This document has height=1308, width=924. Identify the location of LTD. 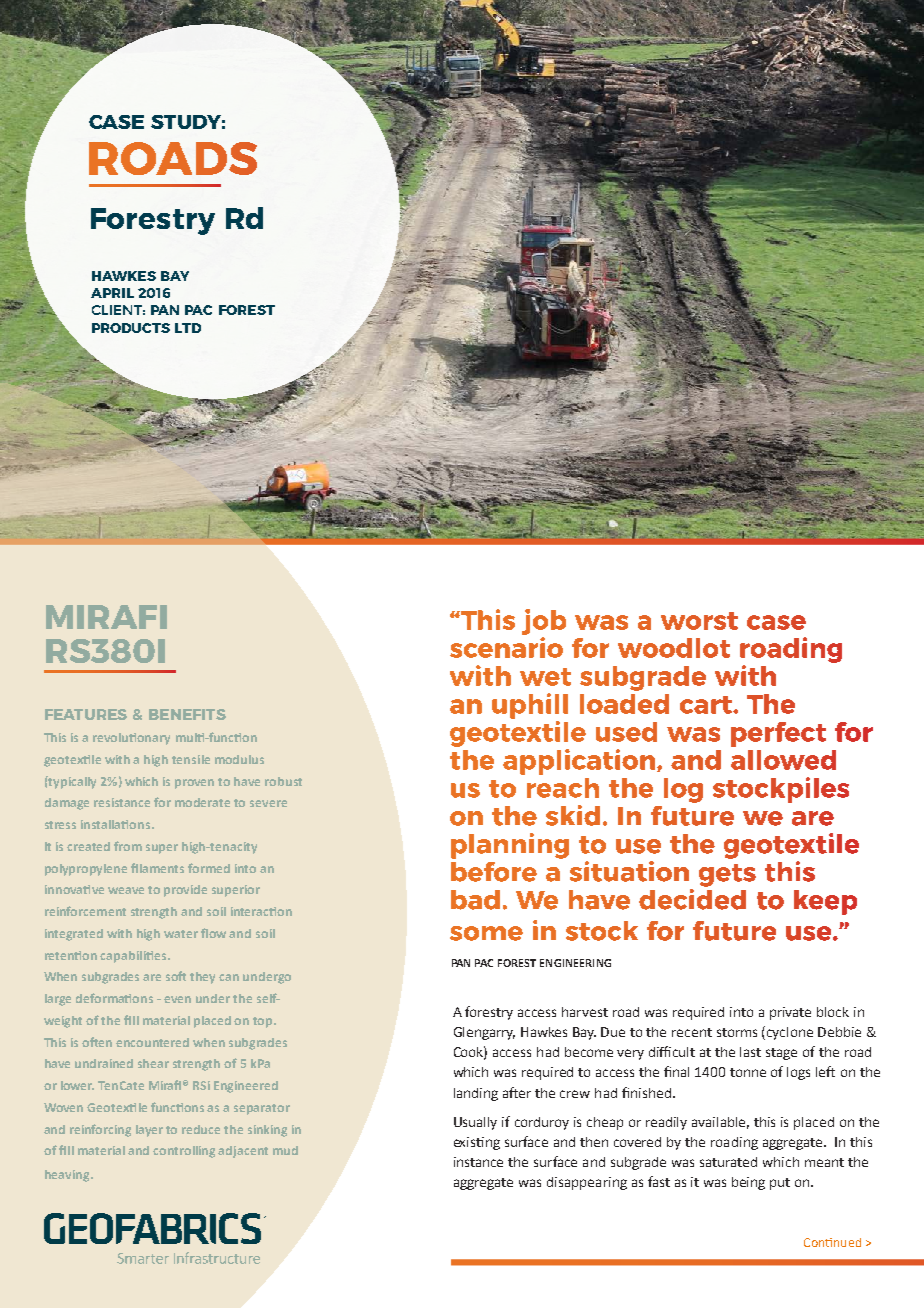
(188, 328).
